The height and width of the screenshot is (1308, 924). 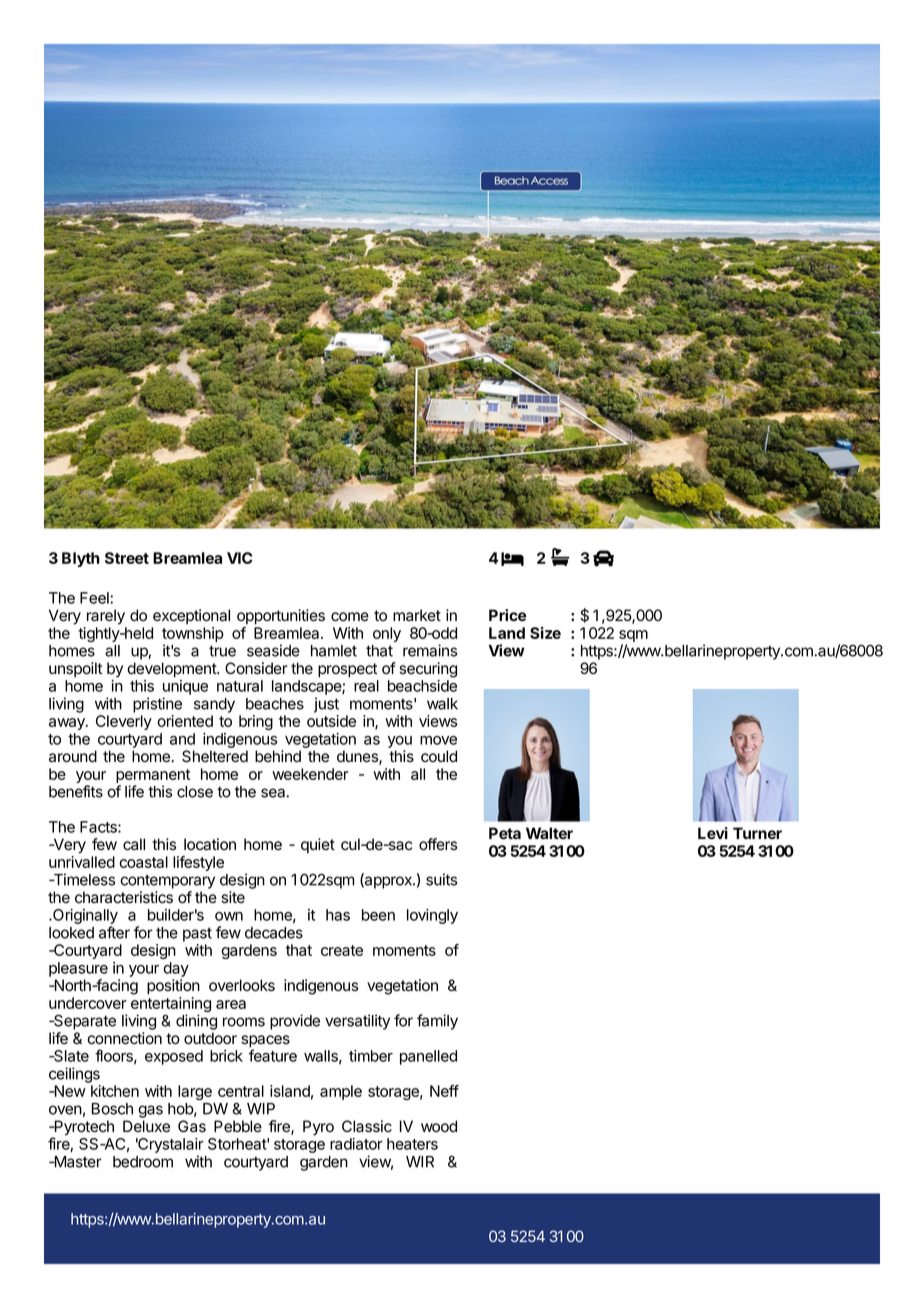 What do you see at coordinates (432, 916) in the screenshot?
I see `lovingly` at bounding box center [432, 916].
